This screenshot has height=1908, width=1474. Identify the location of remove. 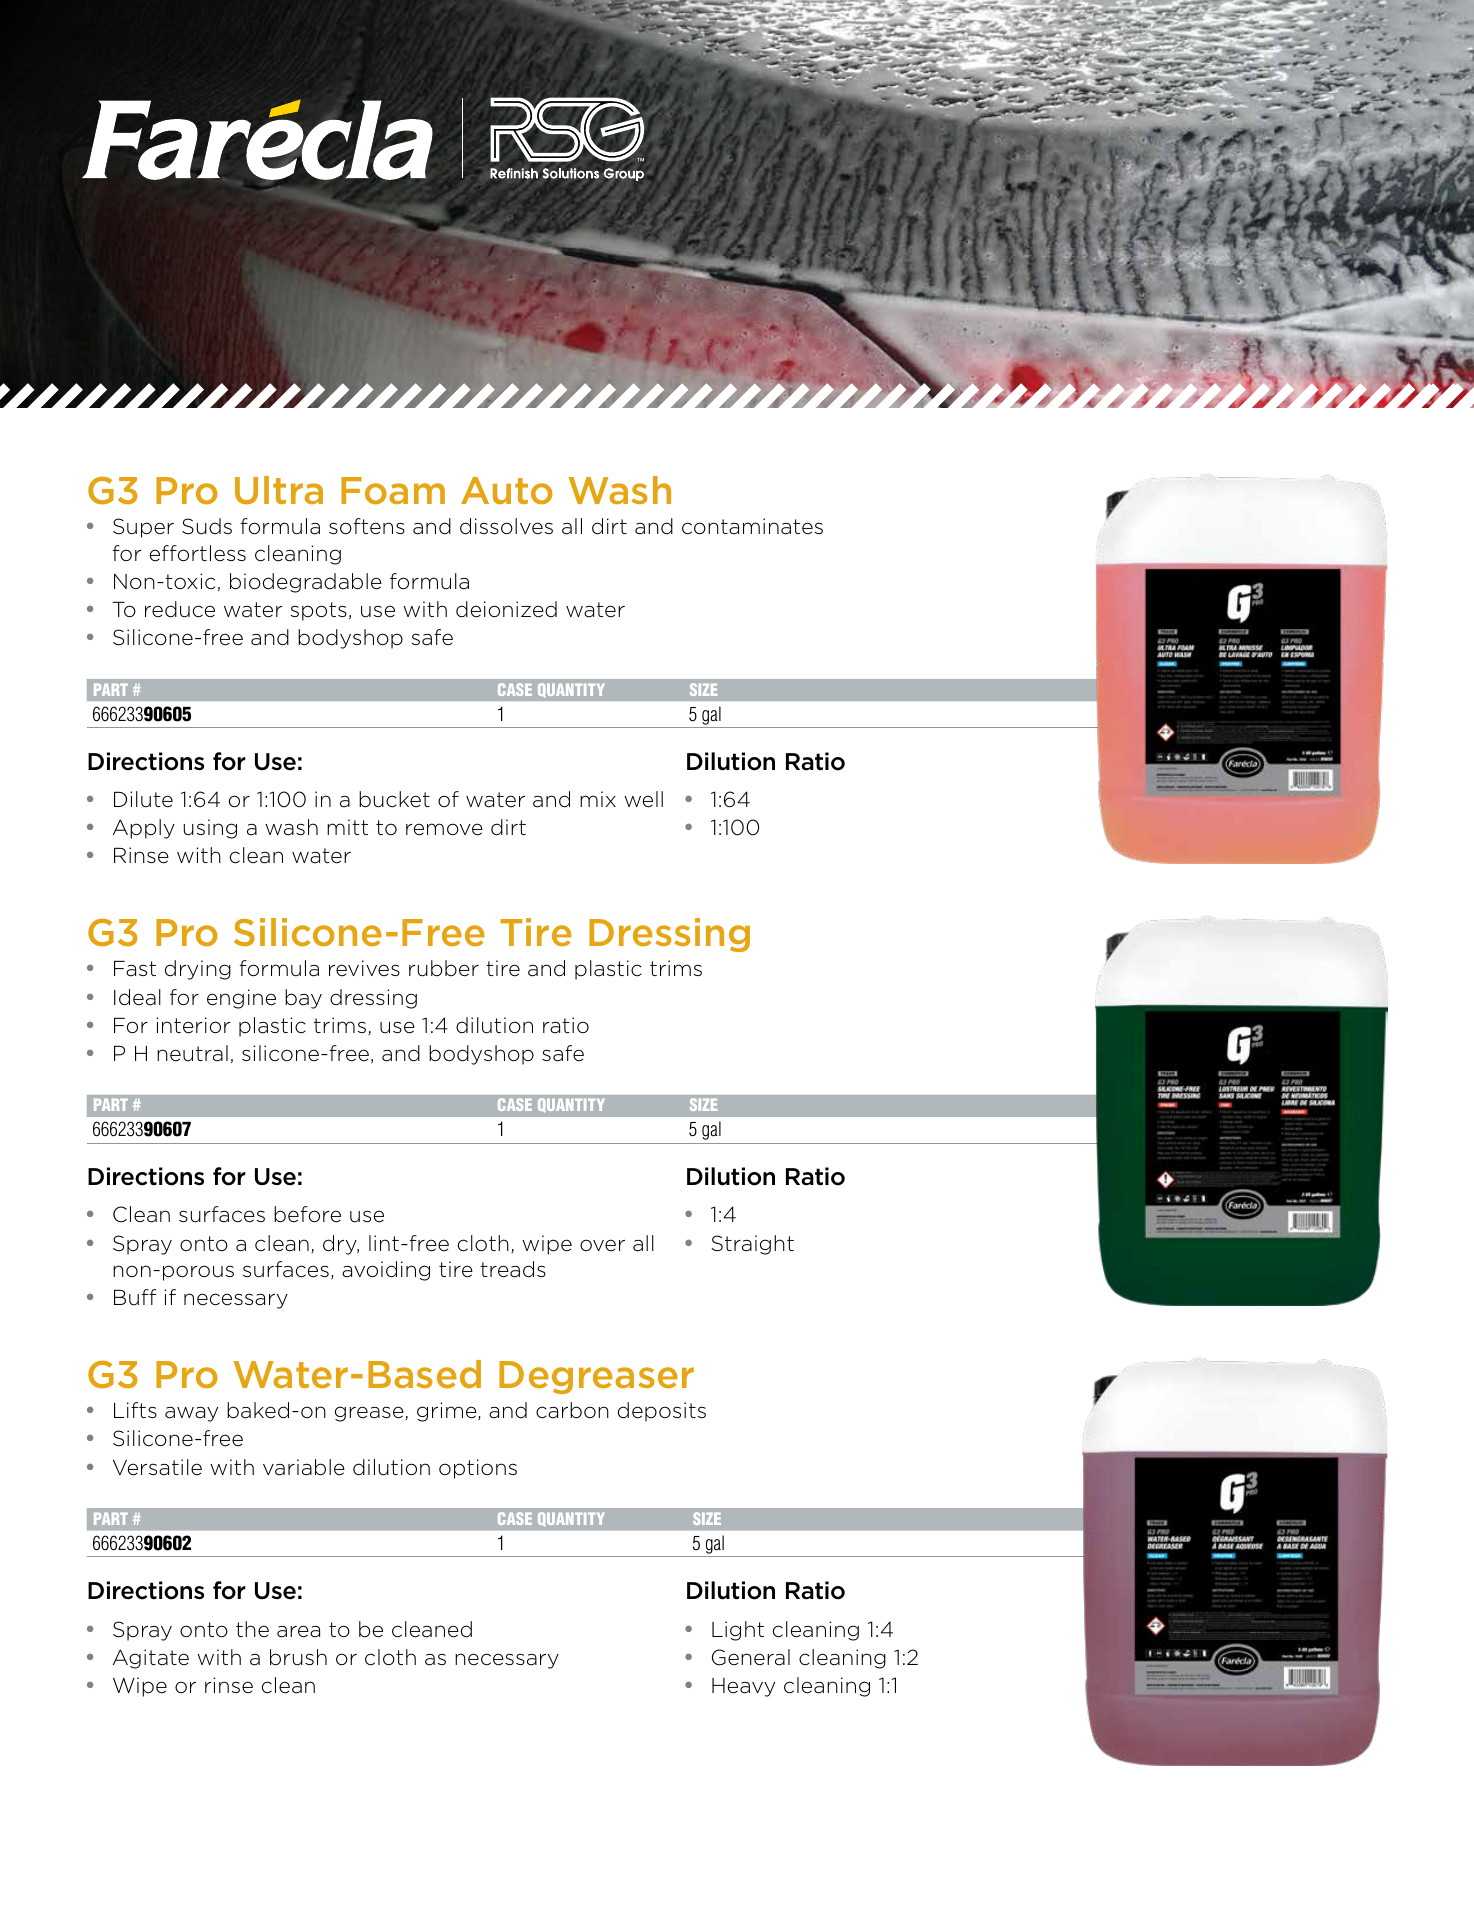
(444, 829).
